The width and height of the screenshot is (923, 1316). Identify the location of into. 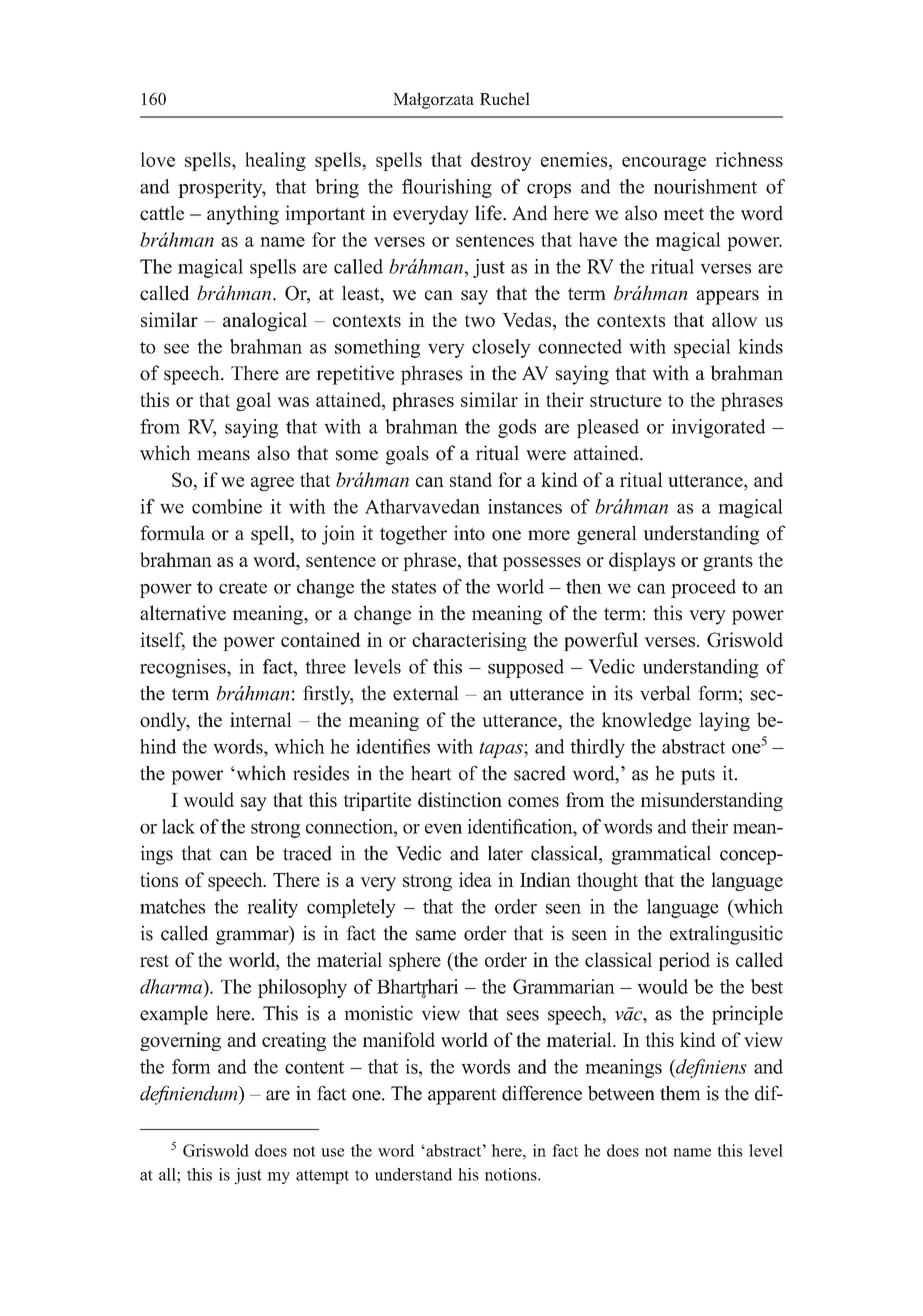
(469, 533).
